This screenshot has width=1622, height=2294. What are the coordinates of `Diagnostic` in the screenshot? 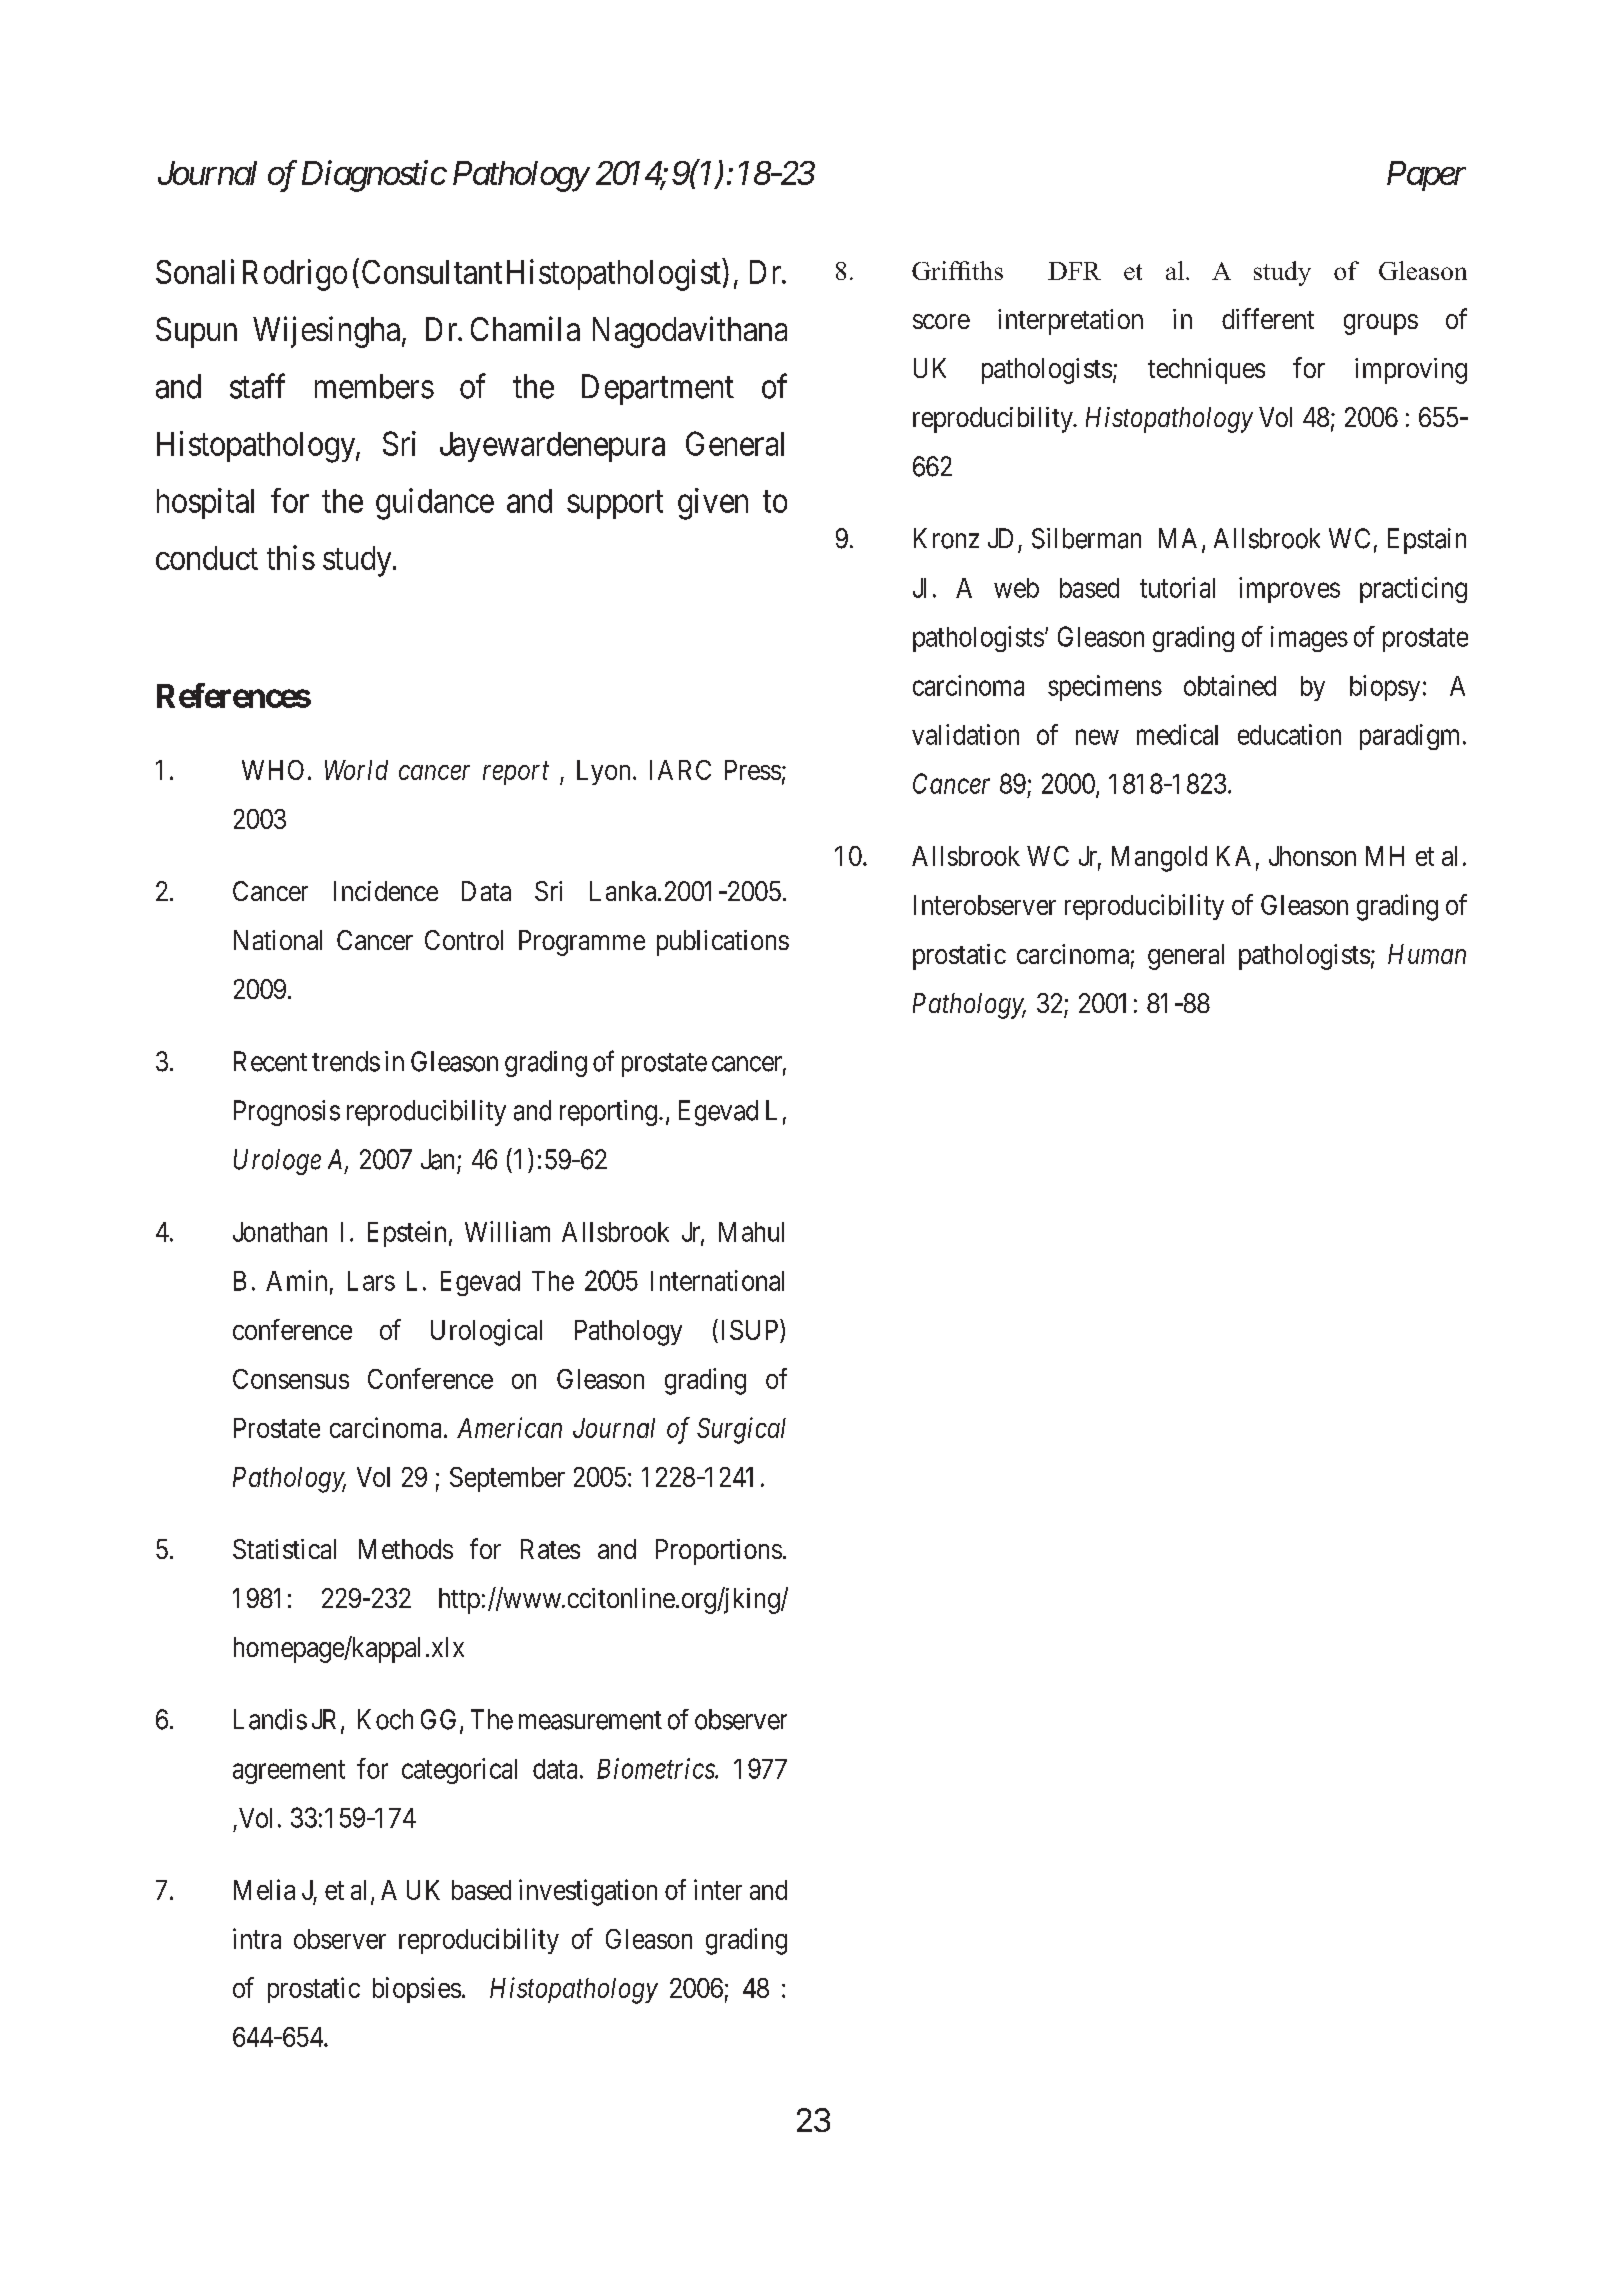 It's located at (374, 176).
